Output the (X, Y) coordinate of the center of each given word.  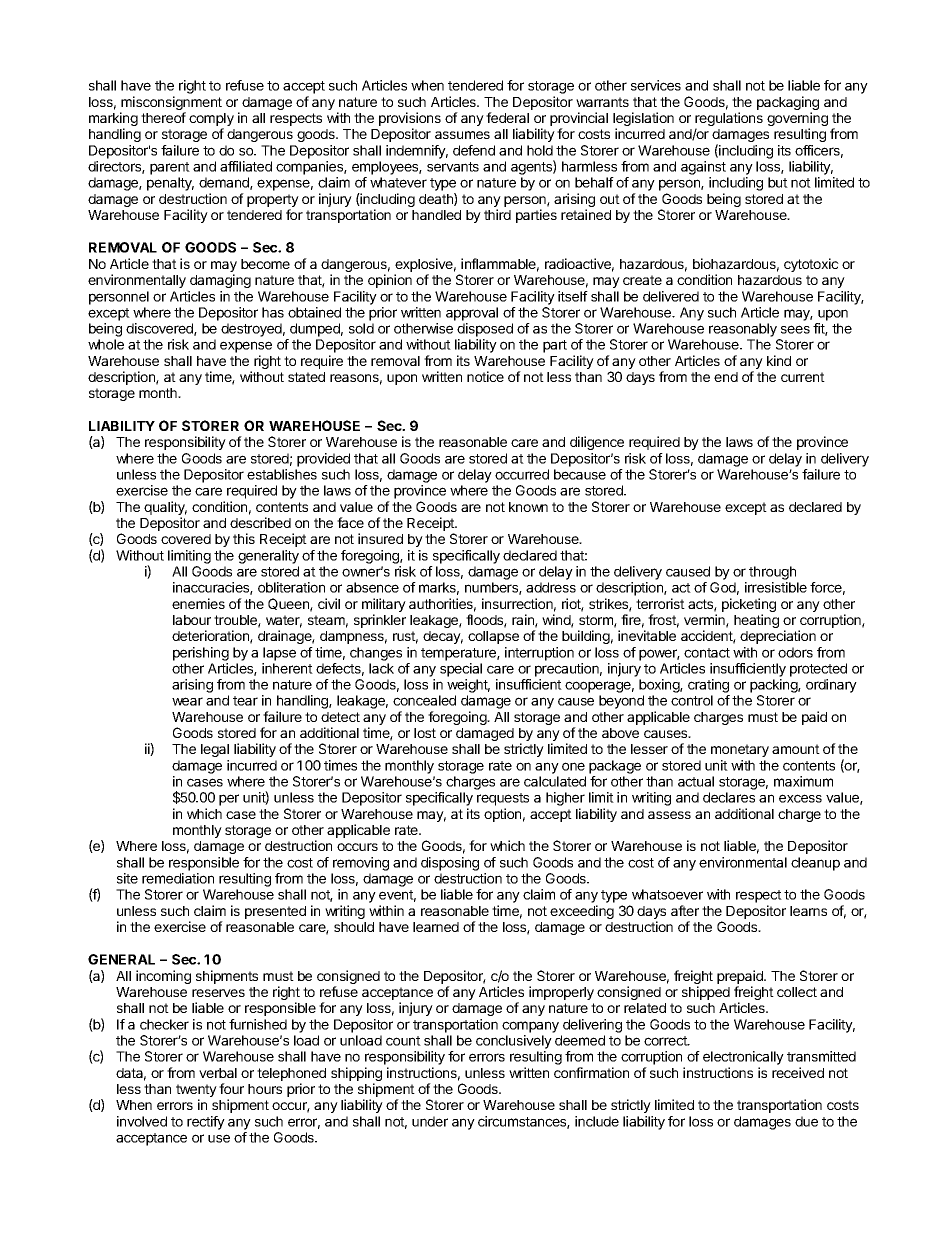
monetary (740, 750)
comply (211, 121)
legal (215, 750)
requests (503, 799)
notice (485, 376)
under (430, 1121)
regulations (729, 120)
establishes (282, 474)
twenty (196, 1092)
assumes (462, 135)
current (803, 377)
